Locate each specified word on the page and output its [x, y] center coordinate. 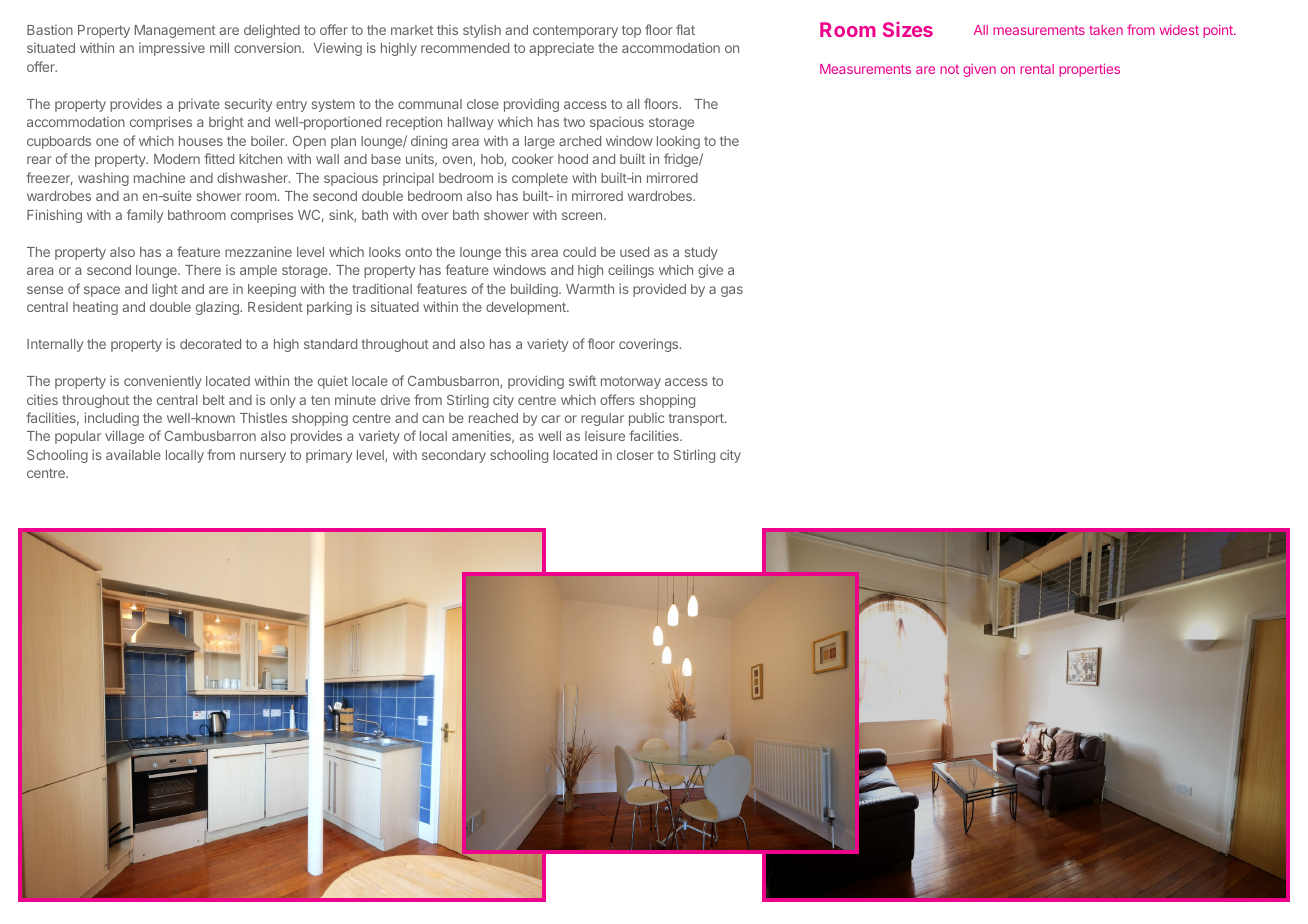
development [527, 308]
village [124, 437]
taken [1106, 30]
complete [540, 179]
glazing [218, 308]
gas [732, 291]
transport [697, 419]
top [631, 31]
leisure [605, 436]
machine [159, 177]
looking [678, 142]
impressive [172, 49]
